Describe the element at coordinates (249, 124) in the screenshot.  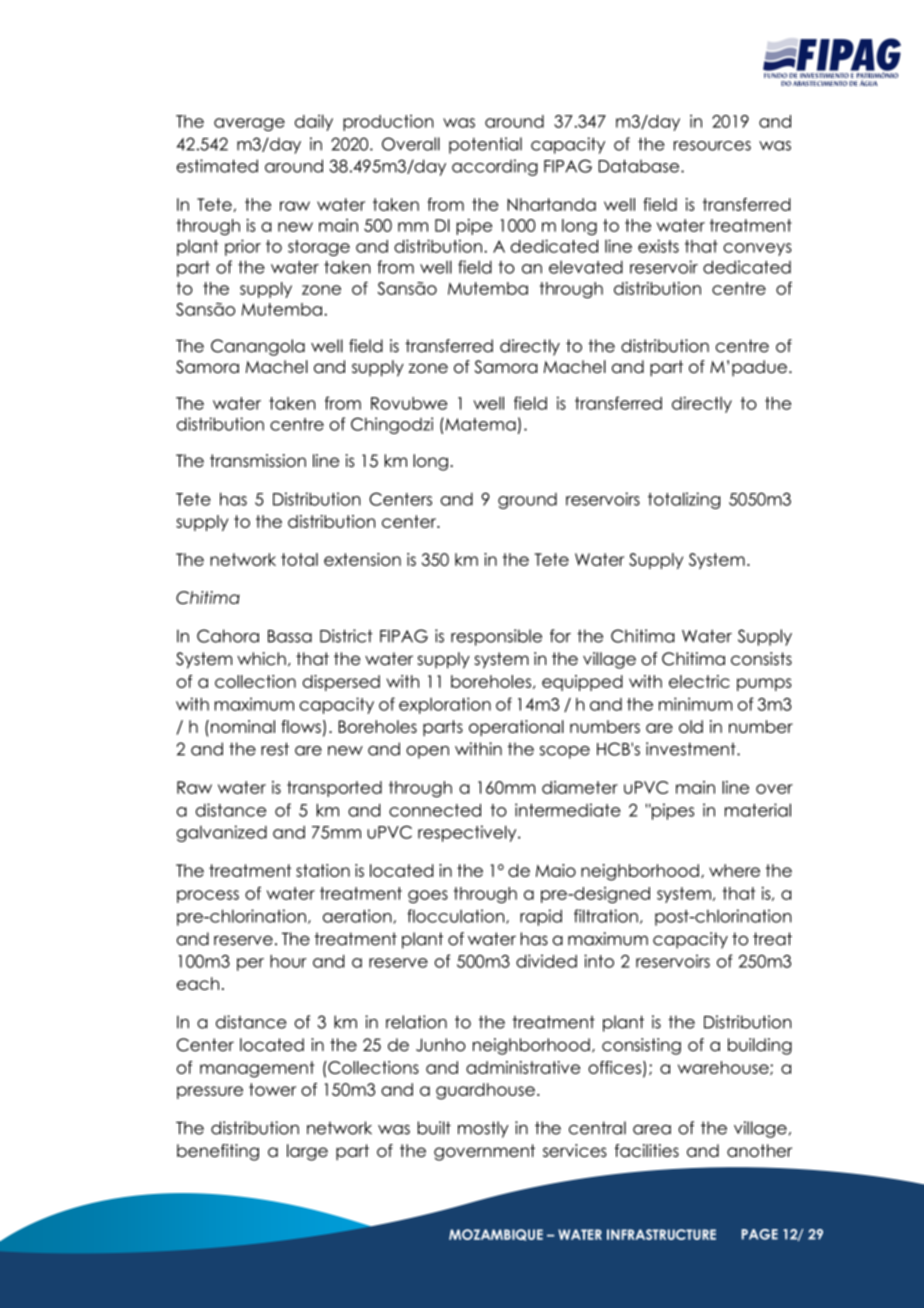
I see `average` at that location.
